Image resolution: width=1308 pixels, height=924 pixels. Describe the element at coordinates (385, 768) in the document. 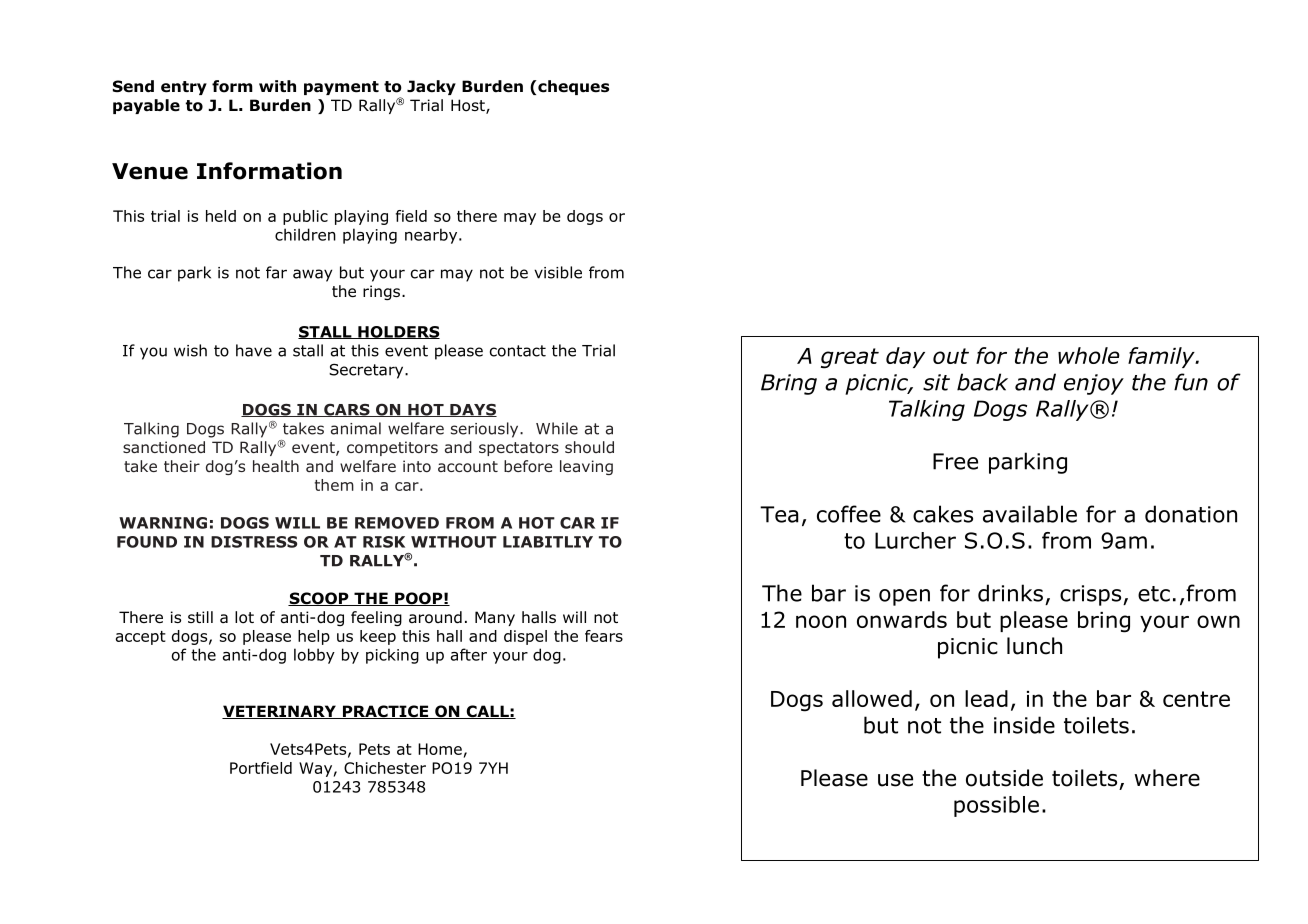

I see `Chichester` at that location.
